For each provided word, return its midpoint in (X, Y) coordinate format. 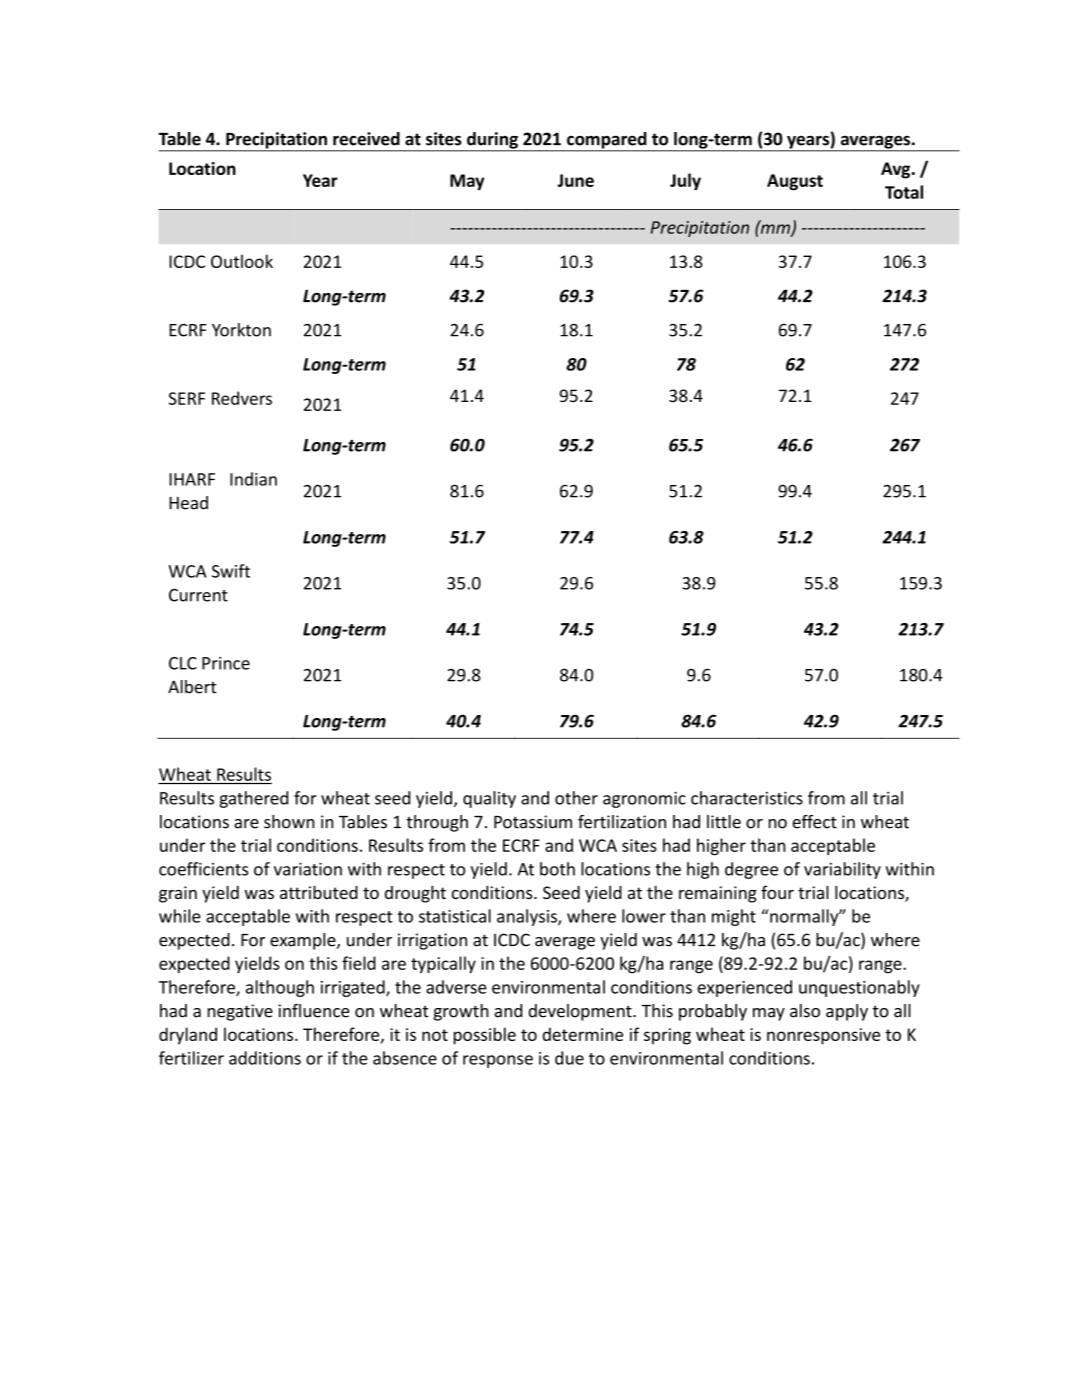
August (795, 182)
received (366, 139)
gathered (253, 799)
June (575, 180)
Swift (231, 571)
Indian (253, 479)
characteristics (747, 798)
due (569, 1058)
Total (904, 192)
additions (265, 1058)
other (576, 798)
